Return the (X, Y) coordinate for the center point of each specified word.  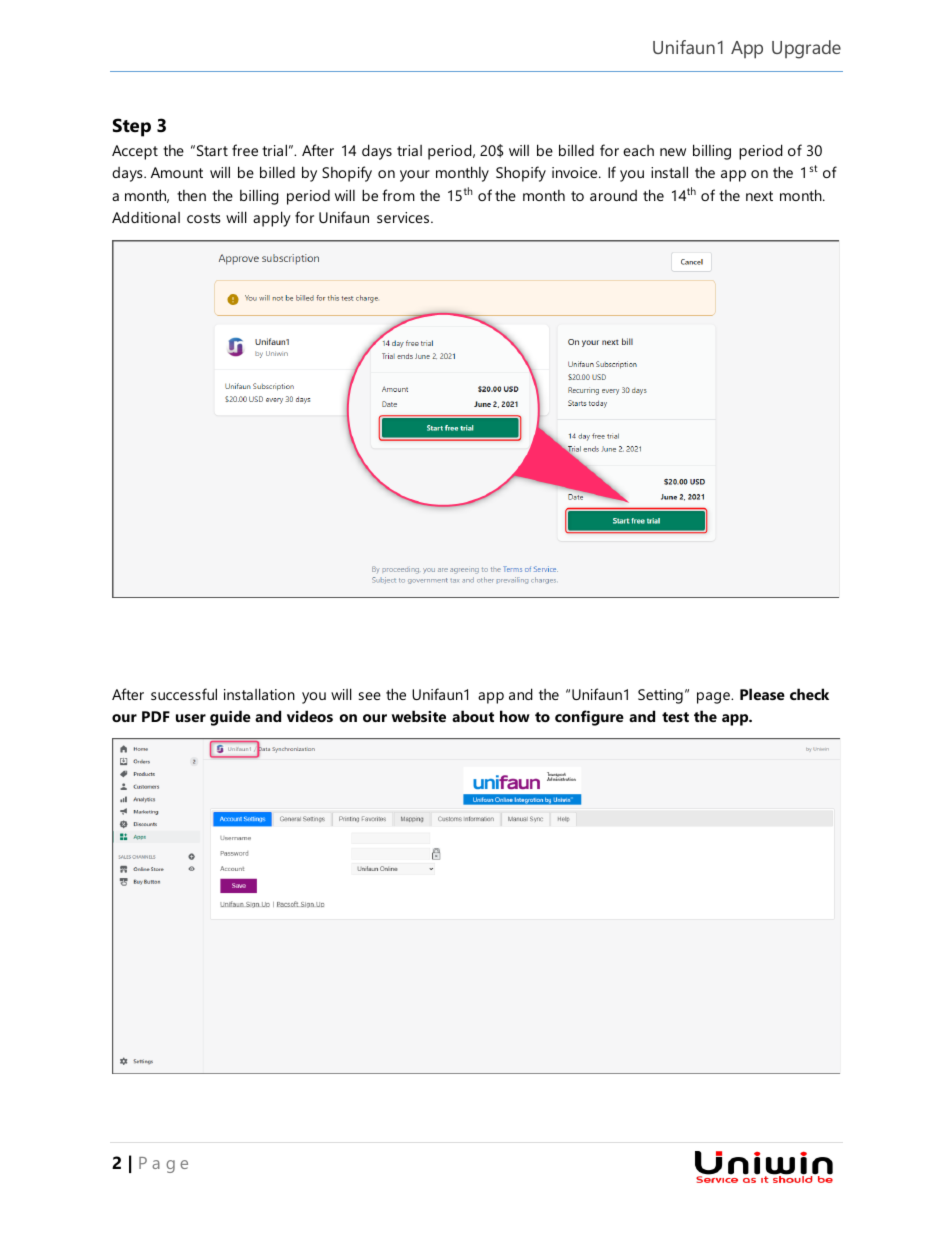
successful (184, 694)
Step (132, 127)
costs (204, 218)
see (370, 696)
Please (762, 694)
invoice (576, 172)
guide (230, 718)
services (404, 217)
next (759, 196)
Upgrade (806, 49)
